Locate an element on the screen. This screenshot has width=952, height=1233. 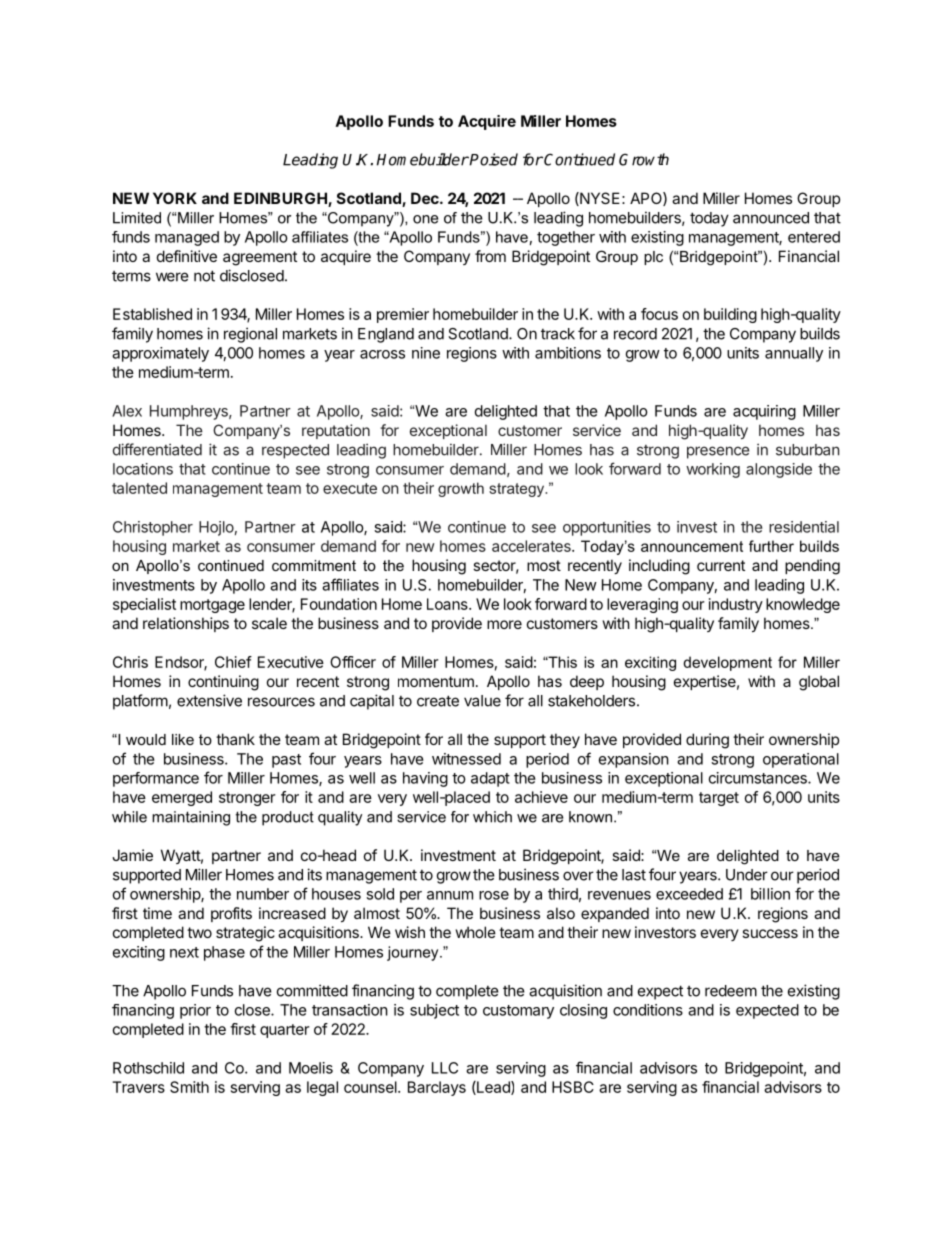
announced is located at coordinates (771, 218).
